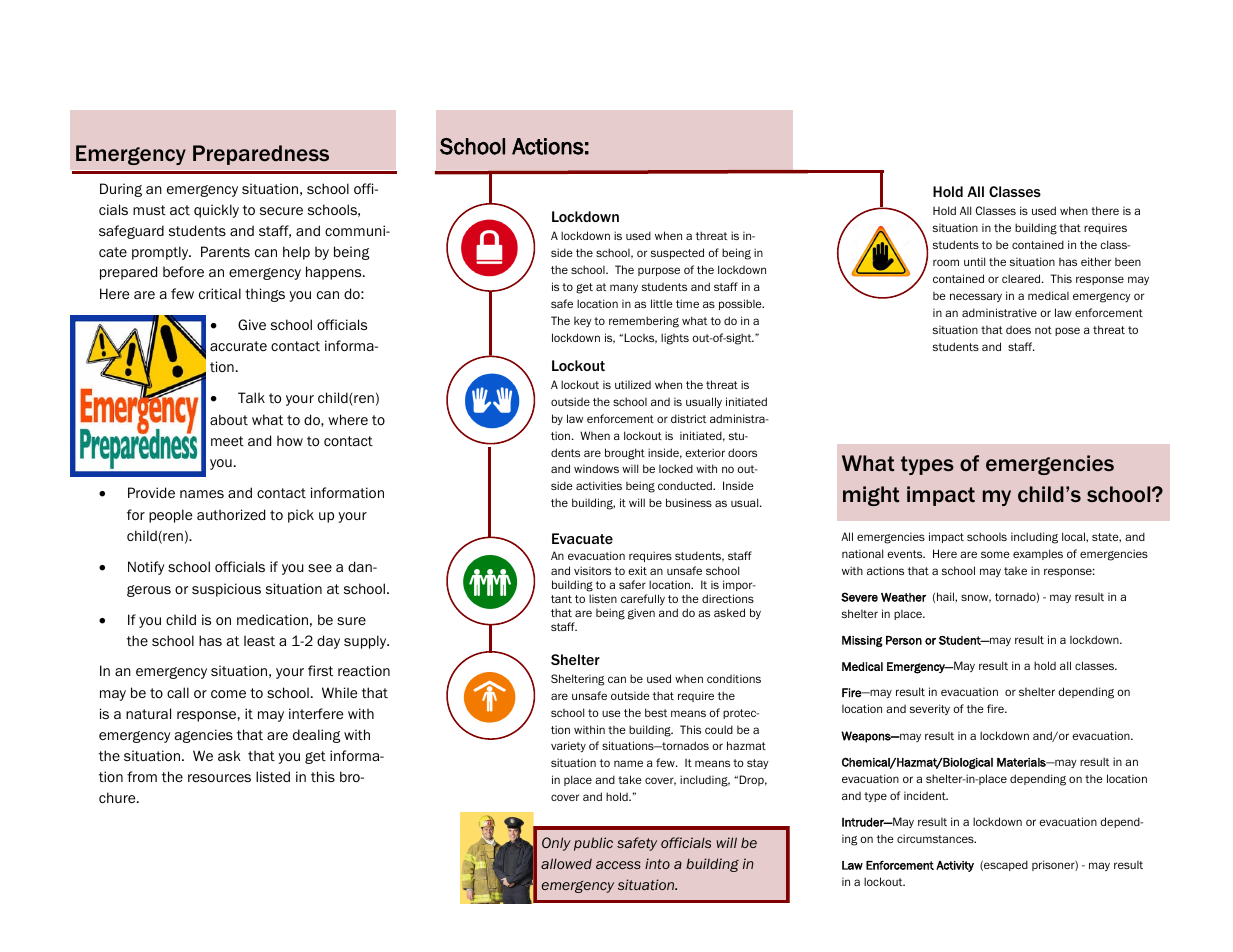 Image resolution: width=1233 pixels, height=952 pixels. Describe the element at coordinates (1074, 536) in the screenshot. I see `local` at that location.
